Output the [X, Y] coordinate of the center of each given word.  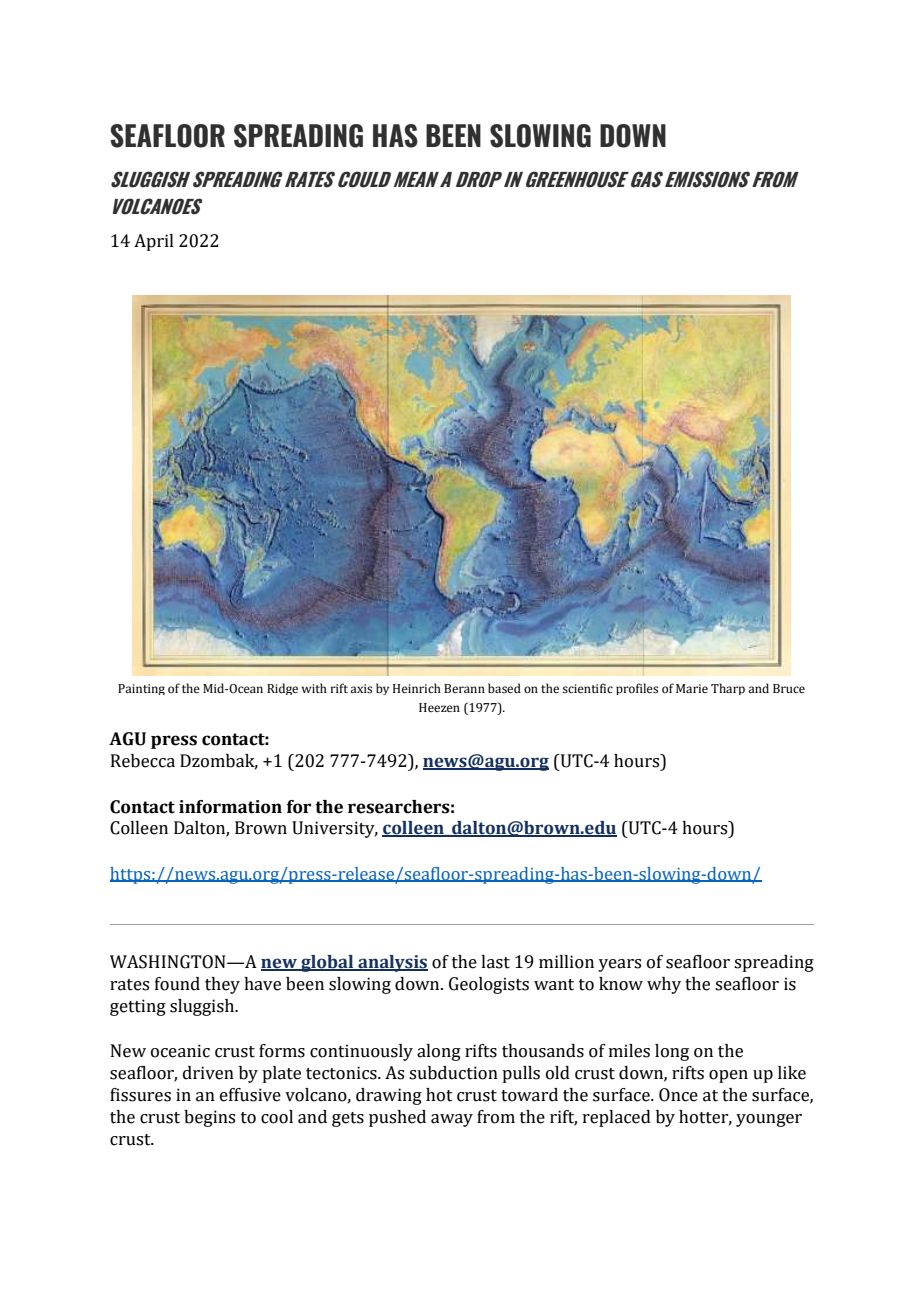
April [154, 242]
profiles [637, 689]
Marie [692, 688]
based [504, 688]
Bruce [789, 688]
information [230, 807]
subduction [453, 1073]
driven [208, 1073]
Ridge [282, 689]
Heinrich [417, 688]
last [495, 962]
